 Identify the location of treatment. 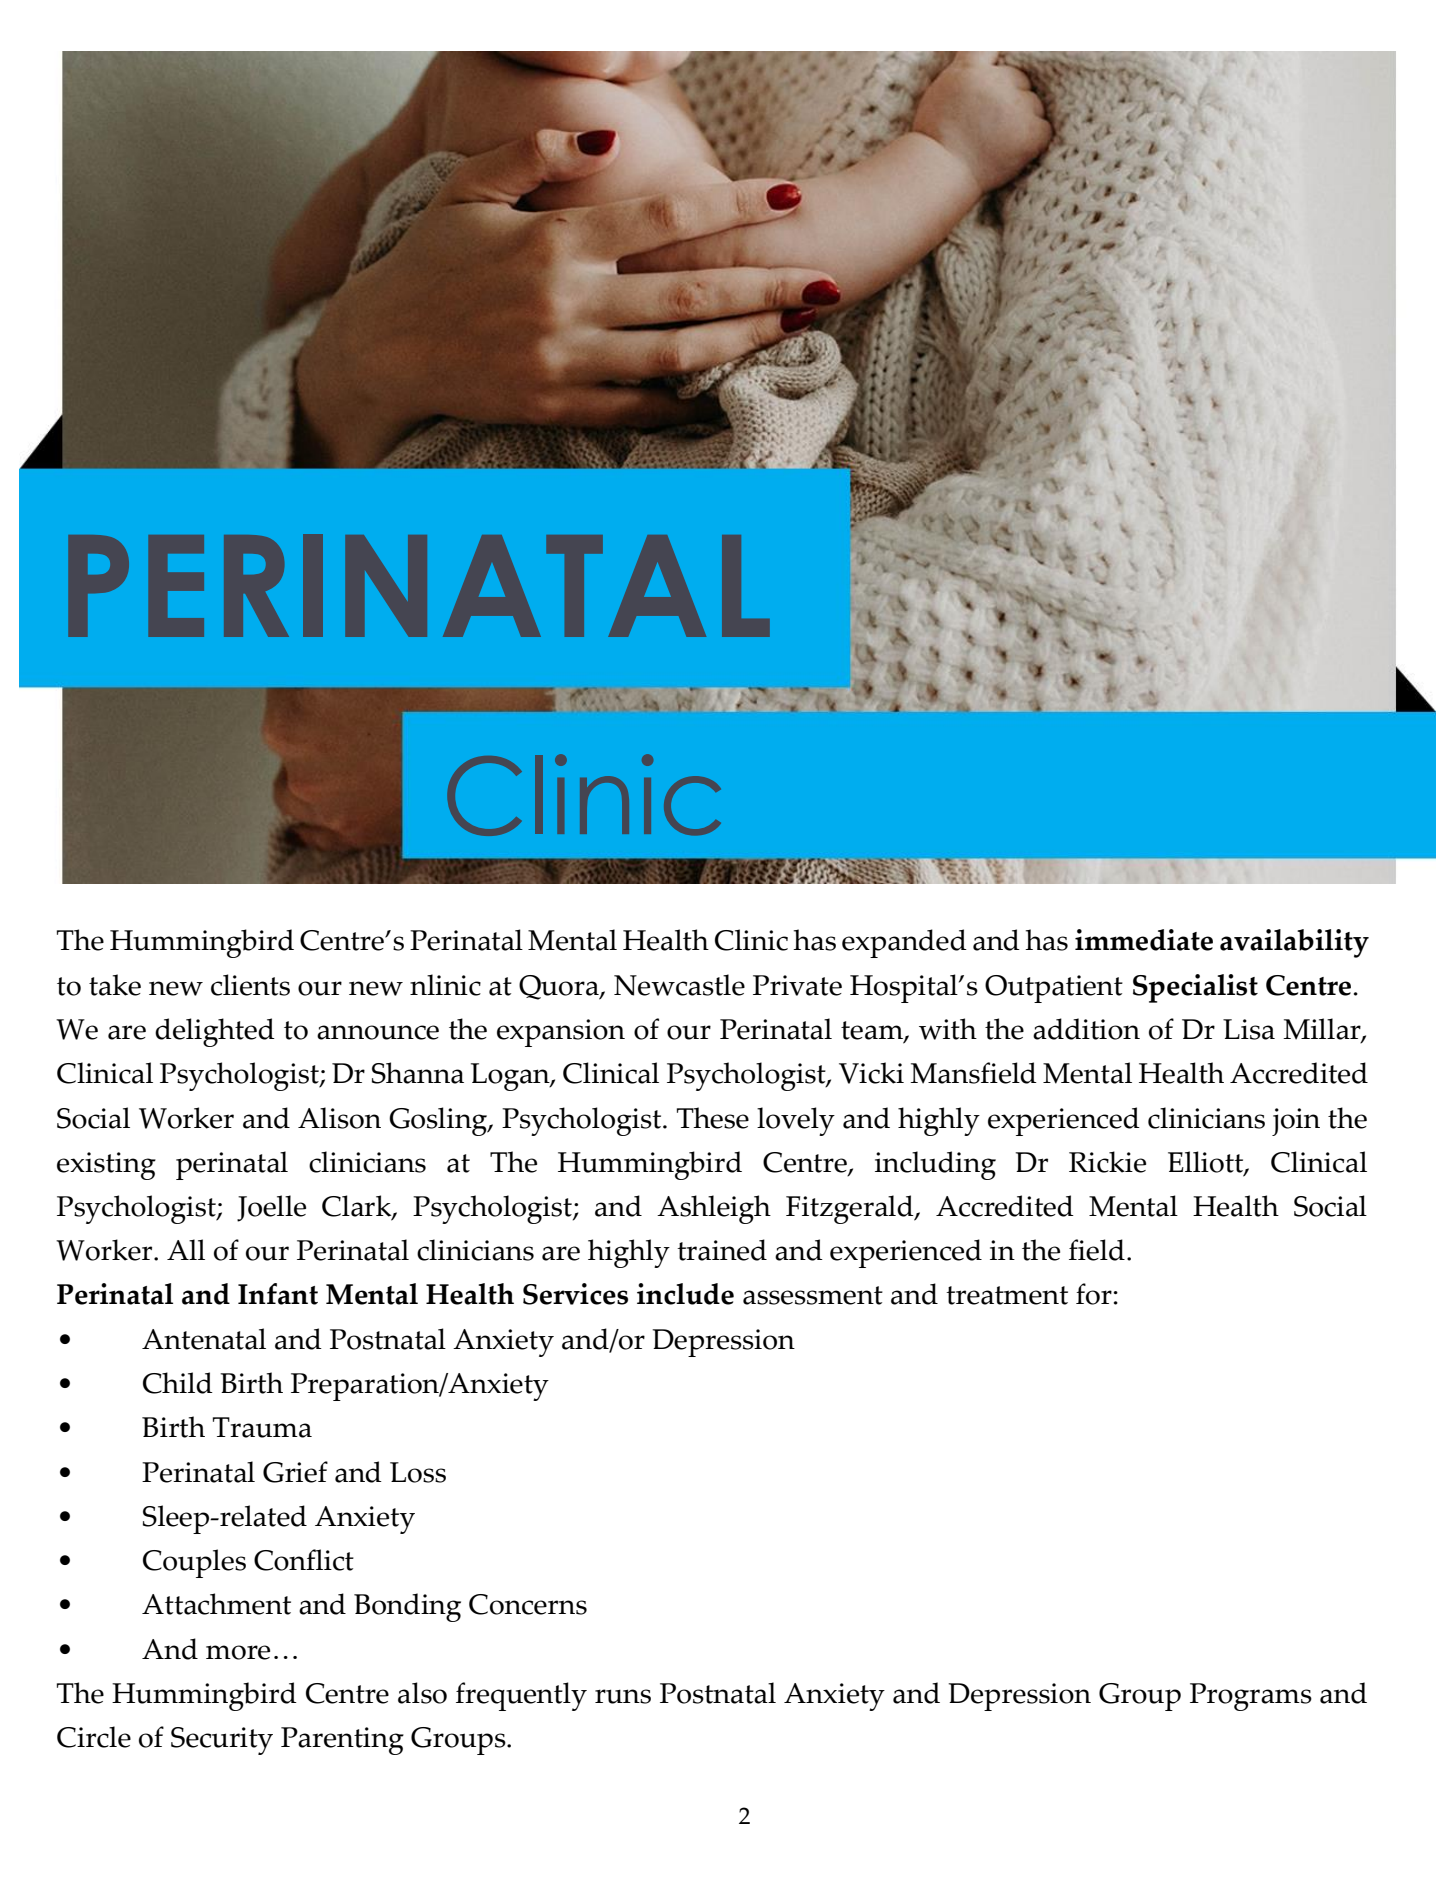
(1007, 1295).
